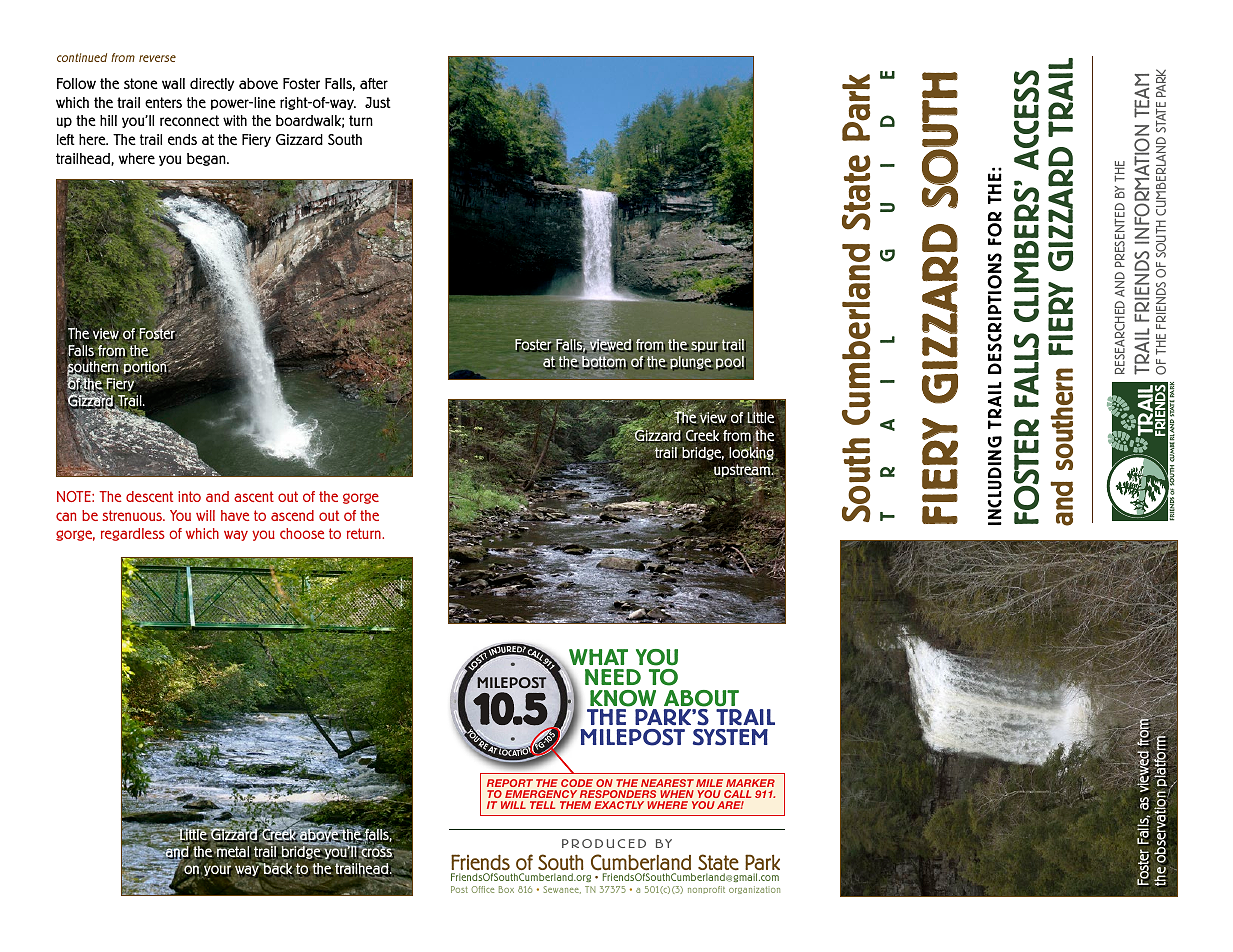  Describe the element at coordinates (254, 496) in the page. I see `ascent` at that location.
